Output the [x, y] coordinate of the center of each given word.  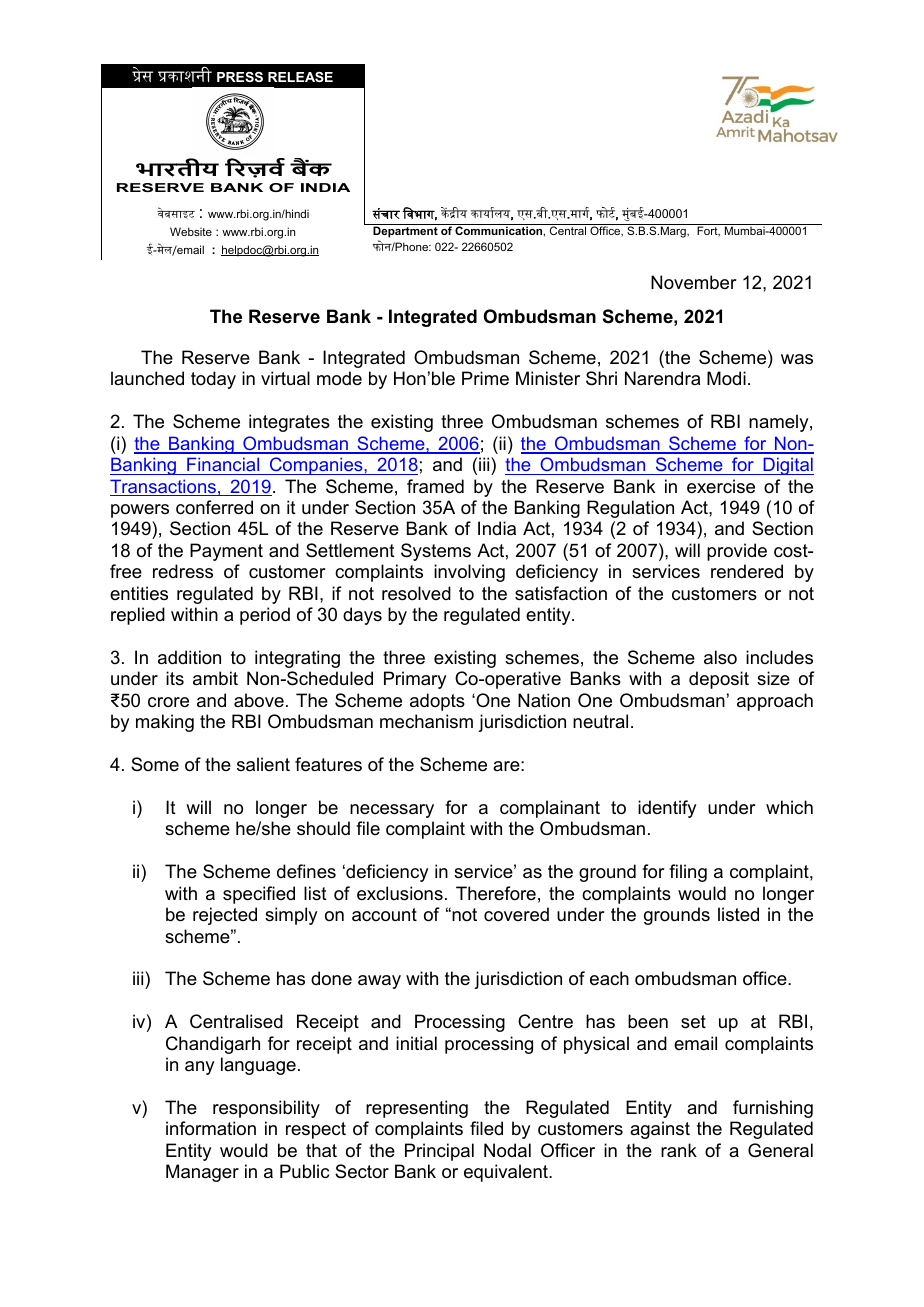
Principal [439, 1152]
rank [679, 1150]
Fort [708, 231]
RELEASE [300, 77]
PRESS [240, 77]
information [211, 1128]
